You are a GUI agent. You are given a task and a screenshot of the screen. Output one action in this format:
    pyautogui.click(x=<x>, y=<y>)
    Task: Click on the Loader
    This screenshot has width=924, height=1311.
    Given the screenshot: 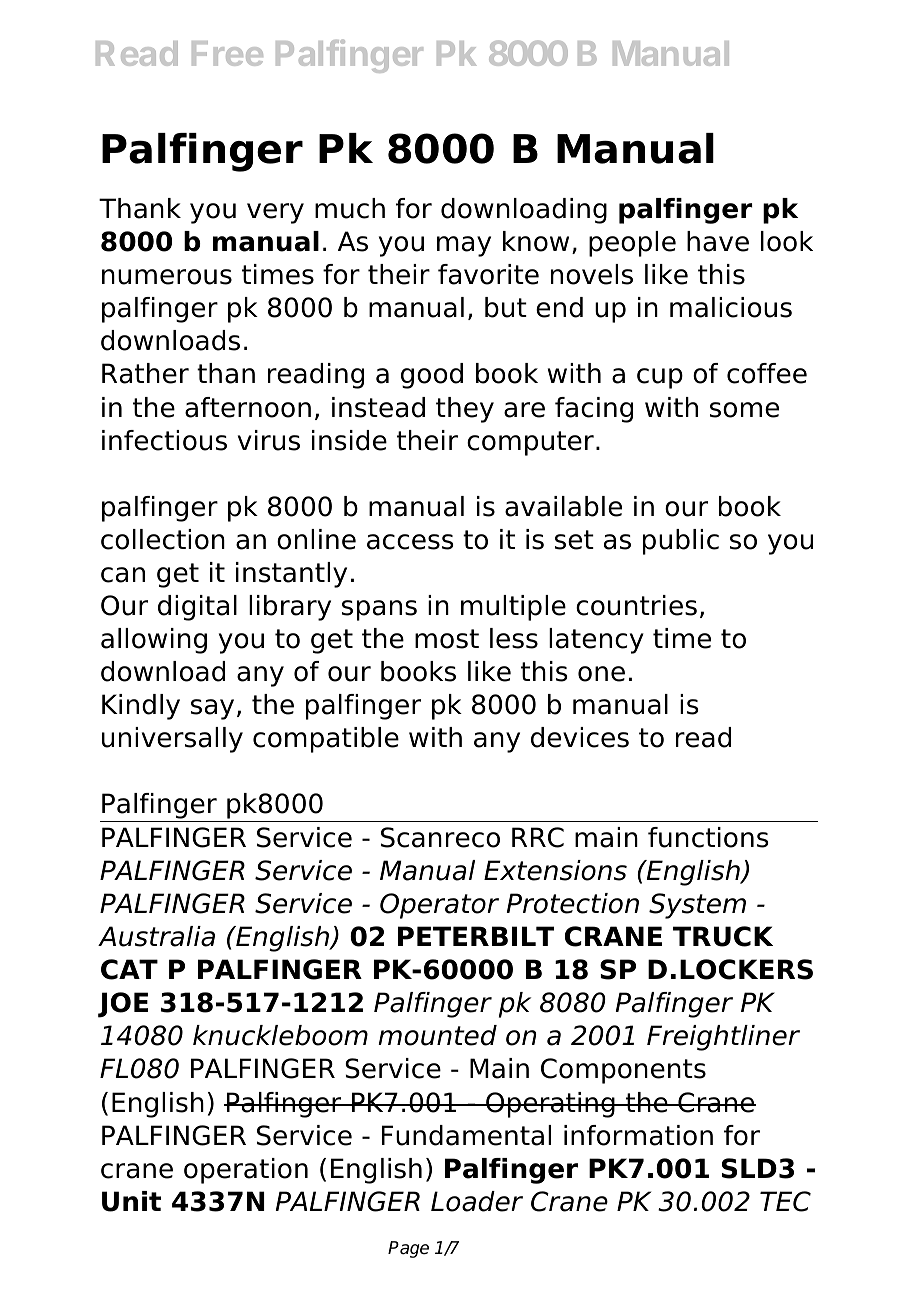 What is the action you would take?
    pyautogui.click(x=477, y=1201)
